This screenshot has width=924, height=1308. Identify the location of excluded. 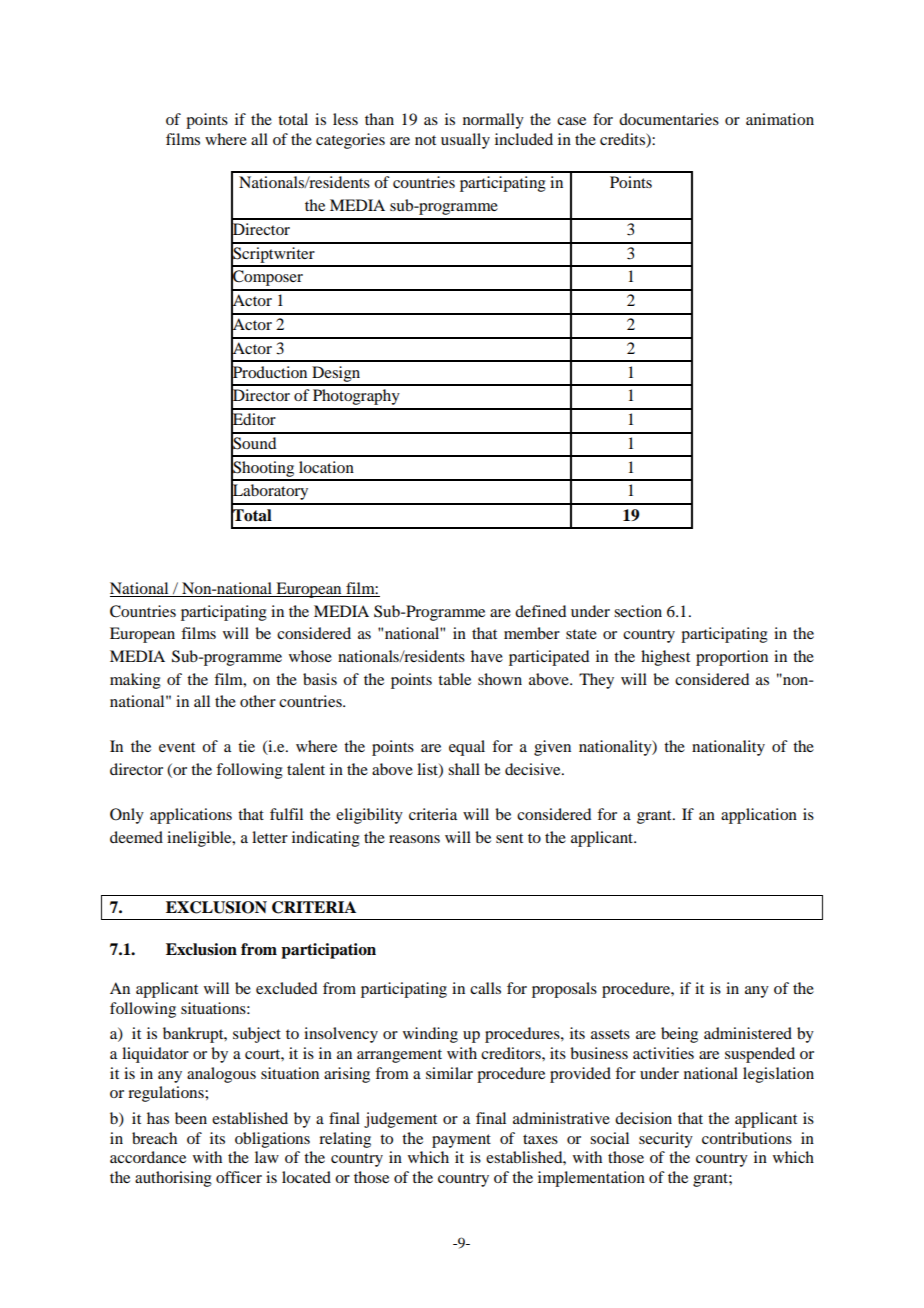
(286, 988).
